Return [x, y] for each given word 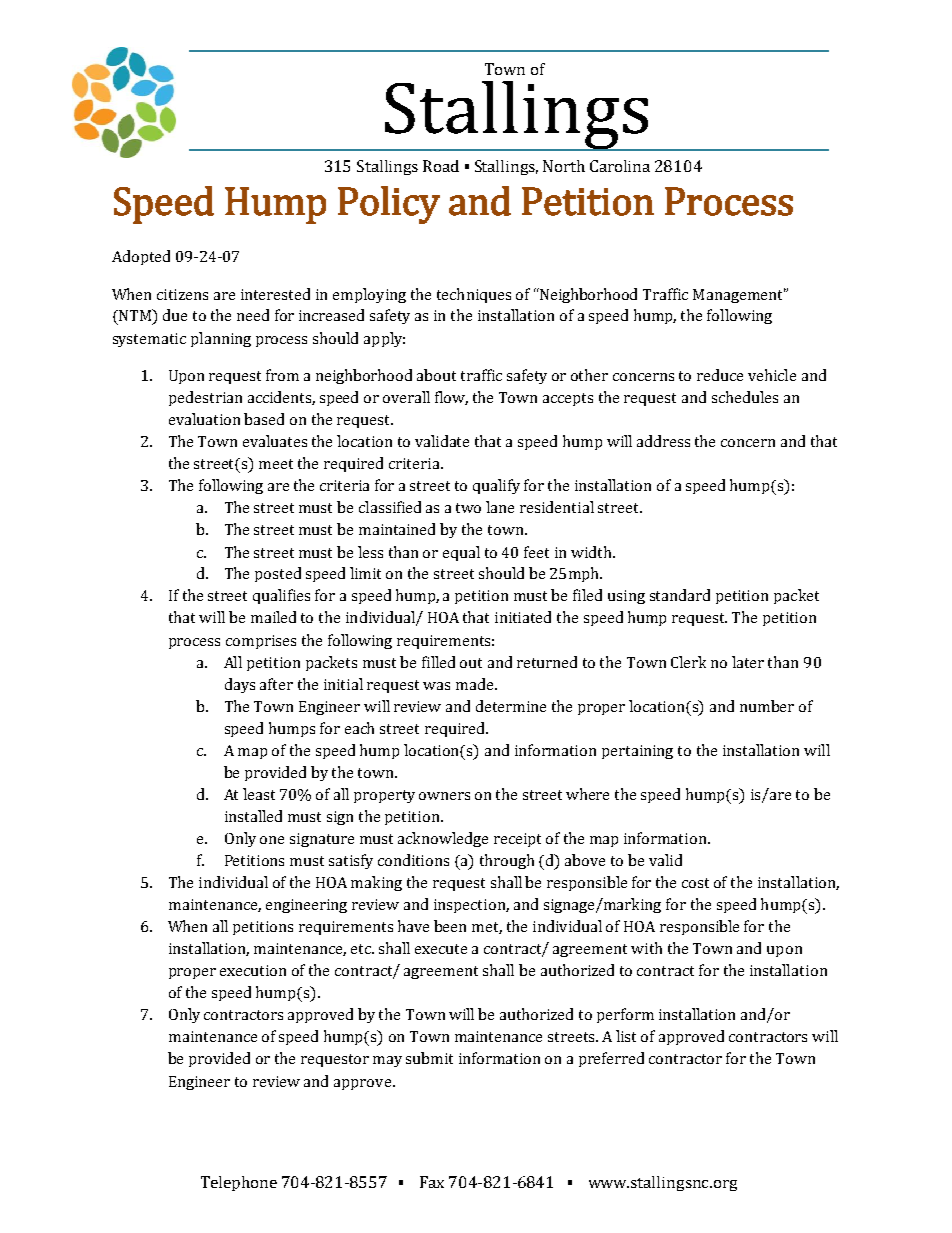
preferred [611, 1059]
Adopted [141, 257]
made [476, 684]
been [450, 926]
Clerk [688, 662]
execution [253, 970]
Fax [432, 1182]
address [663, 441]
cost [695, 883]
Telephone [239, 1183]
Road [441, 166]
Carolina [620, 166]
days [240, 685]
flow [451, 398]
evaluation [204, 419]
